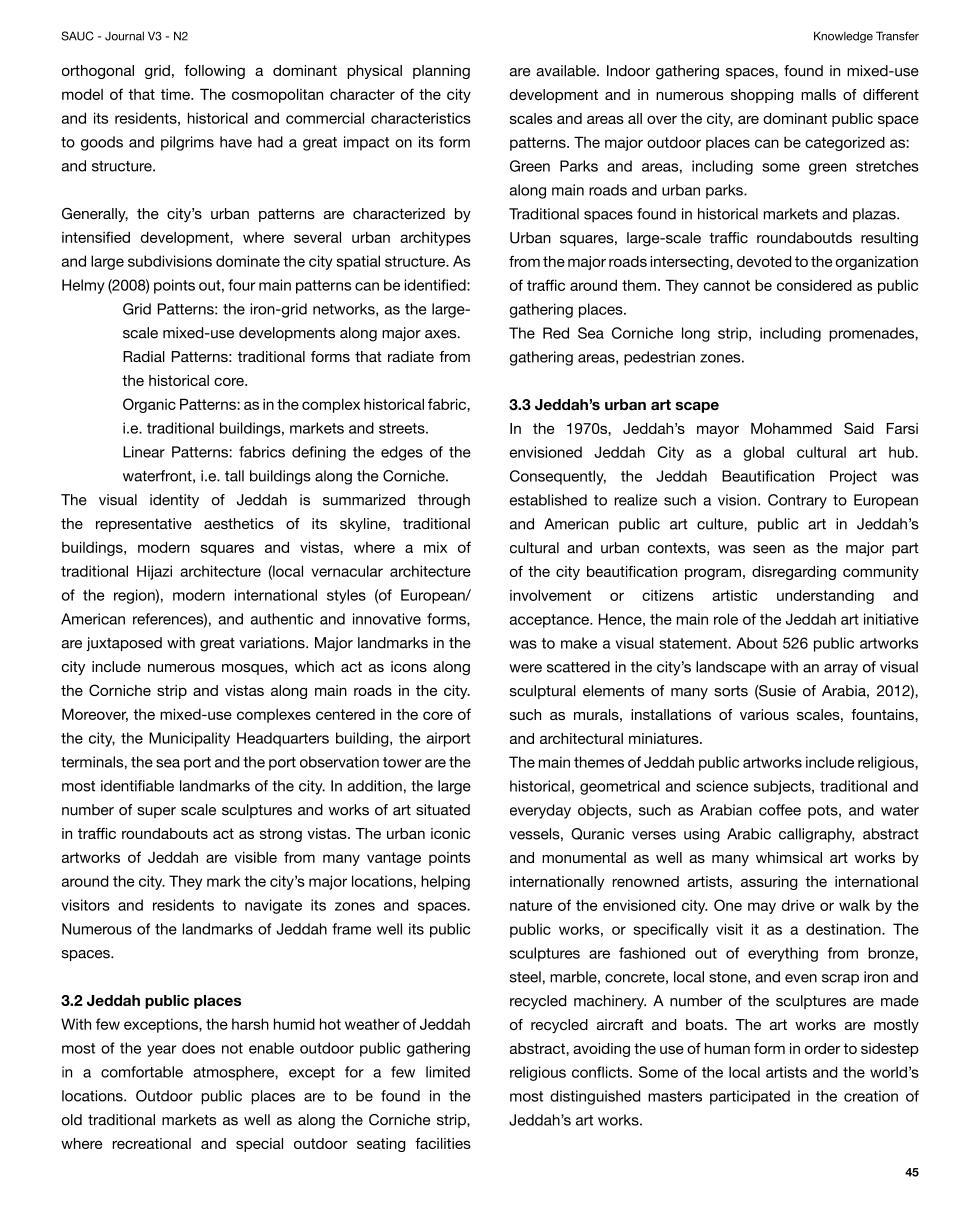 The height and width of the screenshot is (1226, 980). Describe the element at coordinates (441, 72) in the screenshot. I see `planning` at that location.
